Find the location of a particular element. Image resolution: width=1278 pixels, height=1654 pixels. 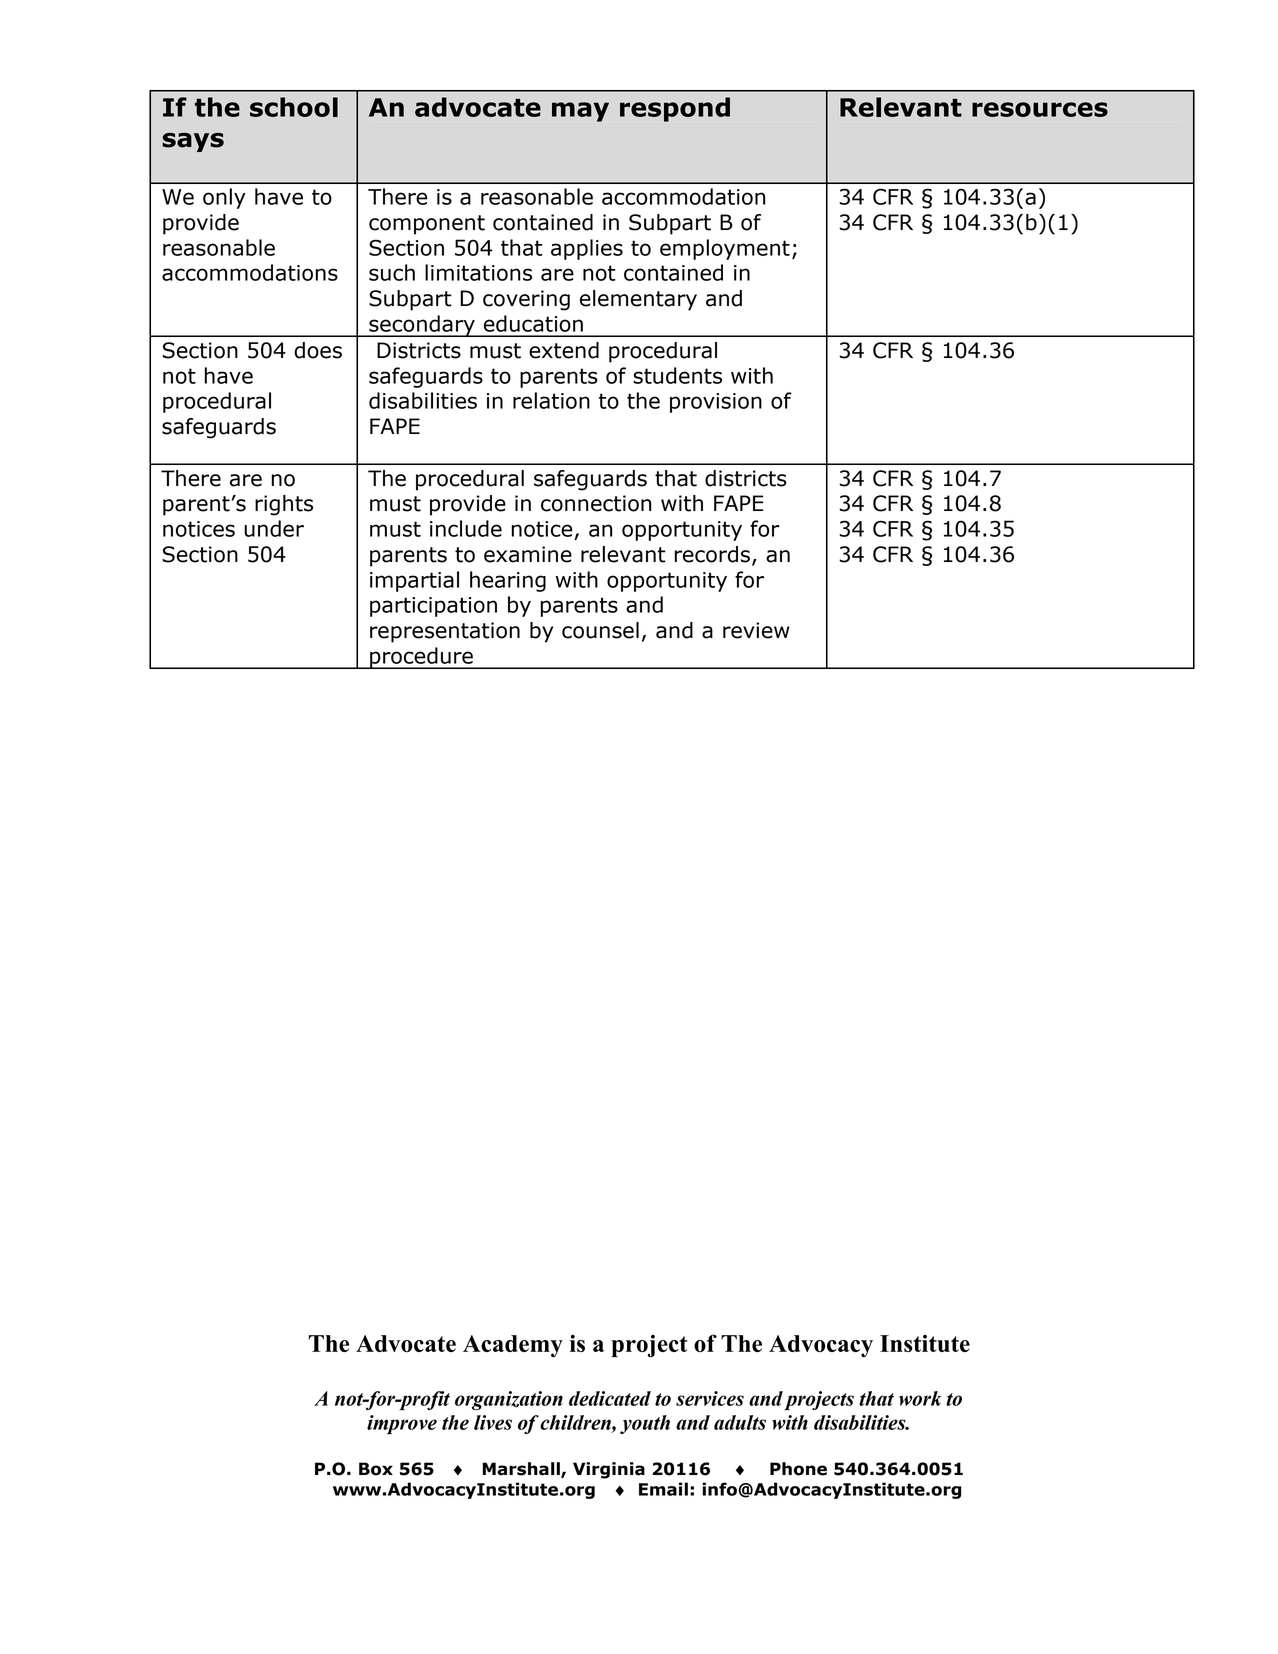

work is located at coordinates (920, 1398).
